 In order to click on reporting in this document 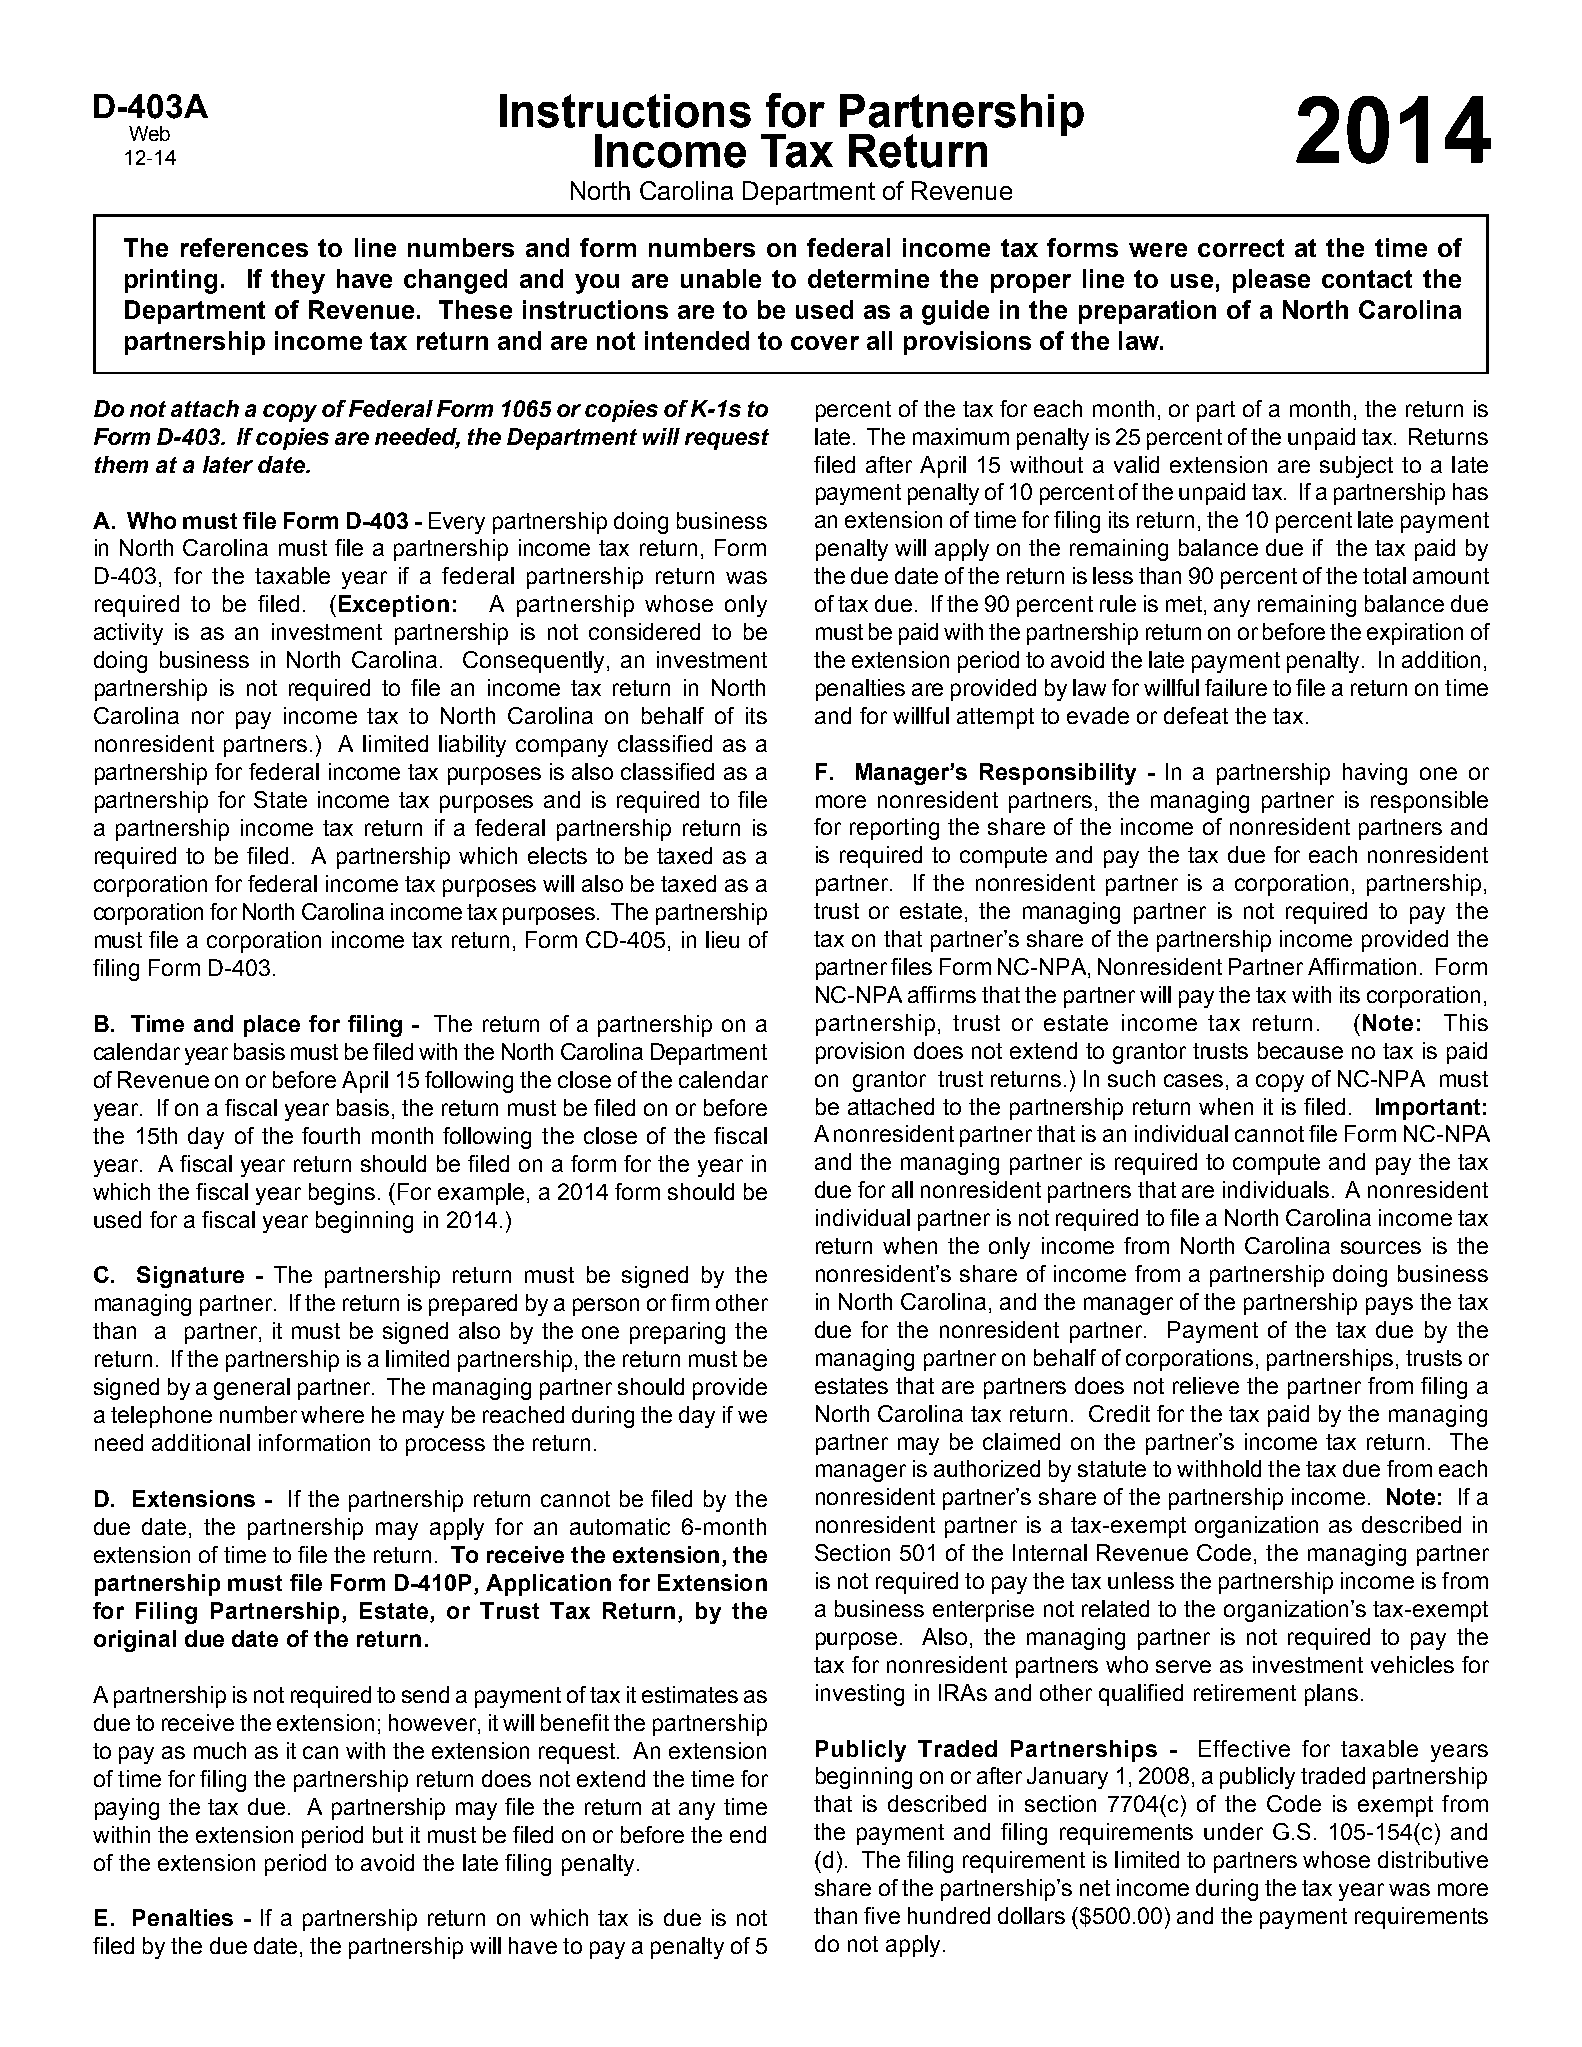, I will do `click(894, 829)`.
